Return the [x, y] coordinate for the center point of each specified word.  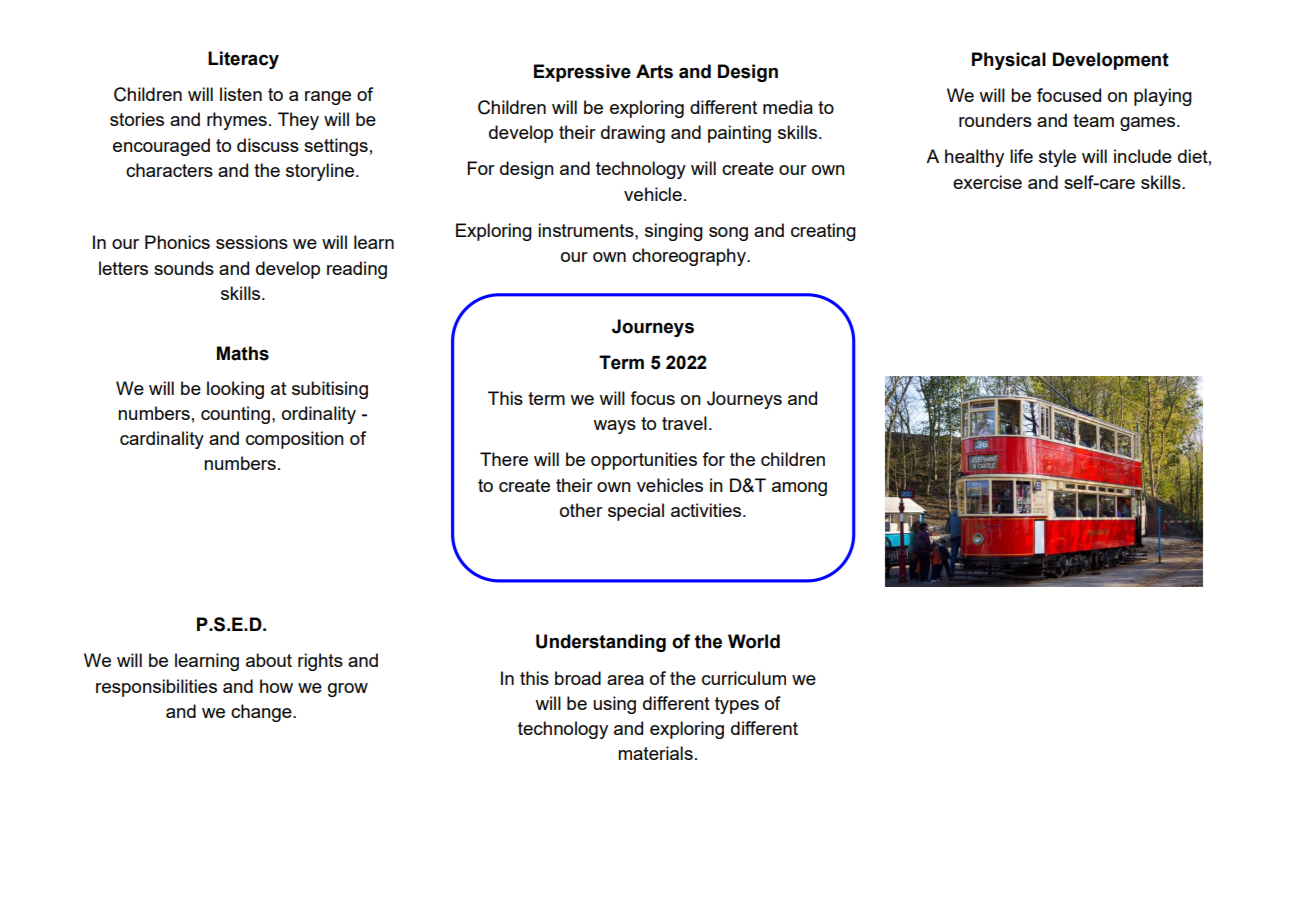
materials [655, 753]
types [737, 705]
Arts [654, 71]
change [262, 713]
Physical [1009, 61]
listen [241, 94]
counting [235, 415]
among [799, 489]
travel [684, 423]
